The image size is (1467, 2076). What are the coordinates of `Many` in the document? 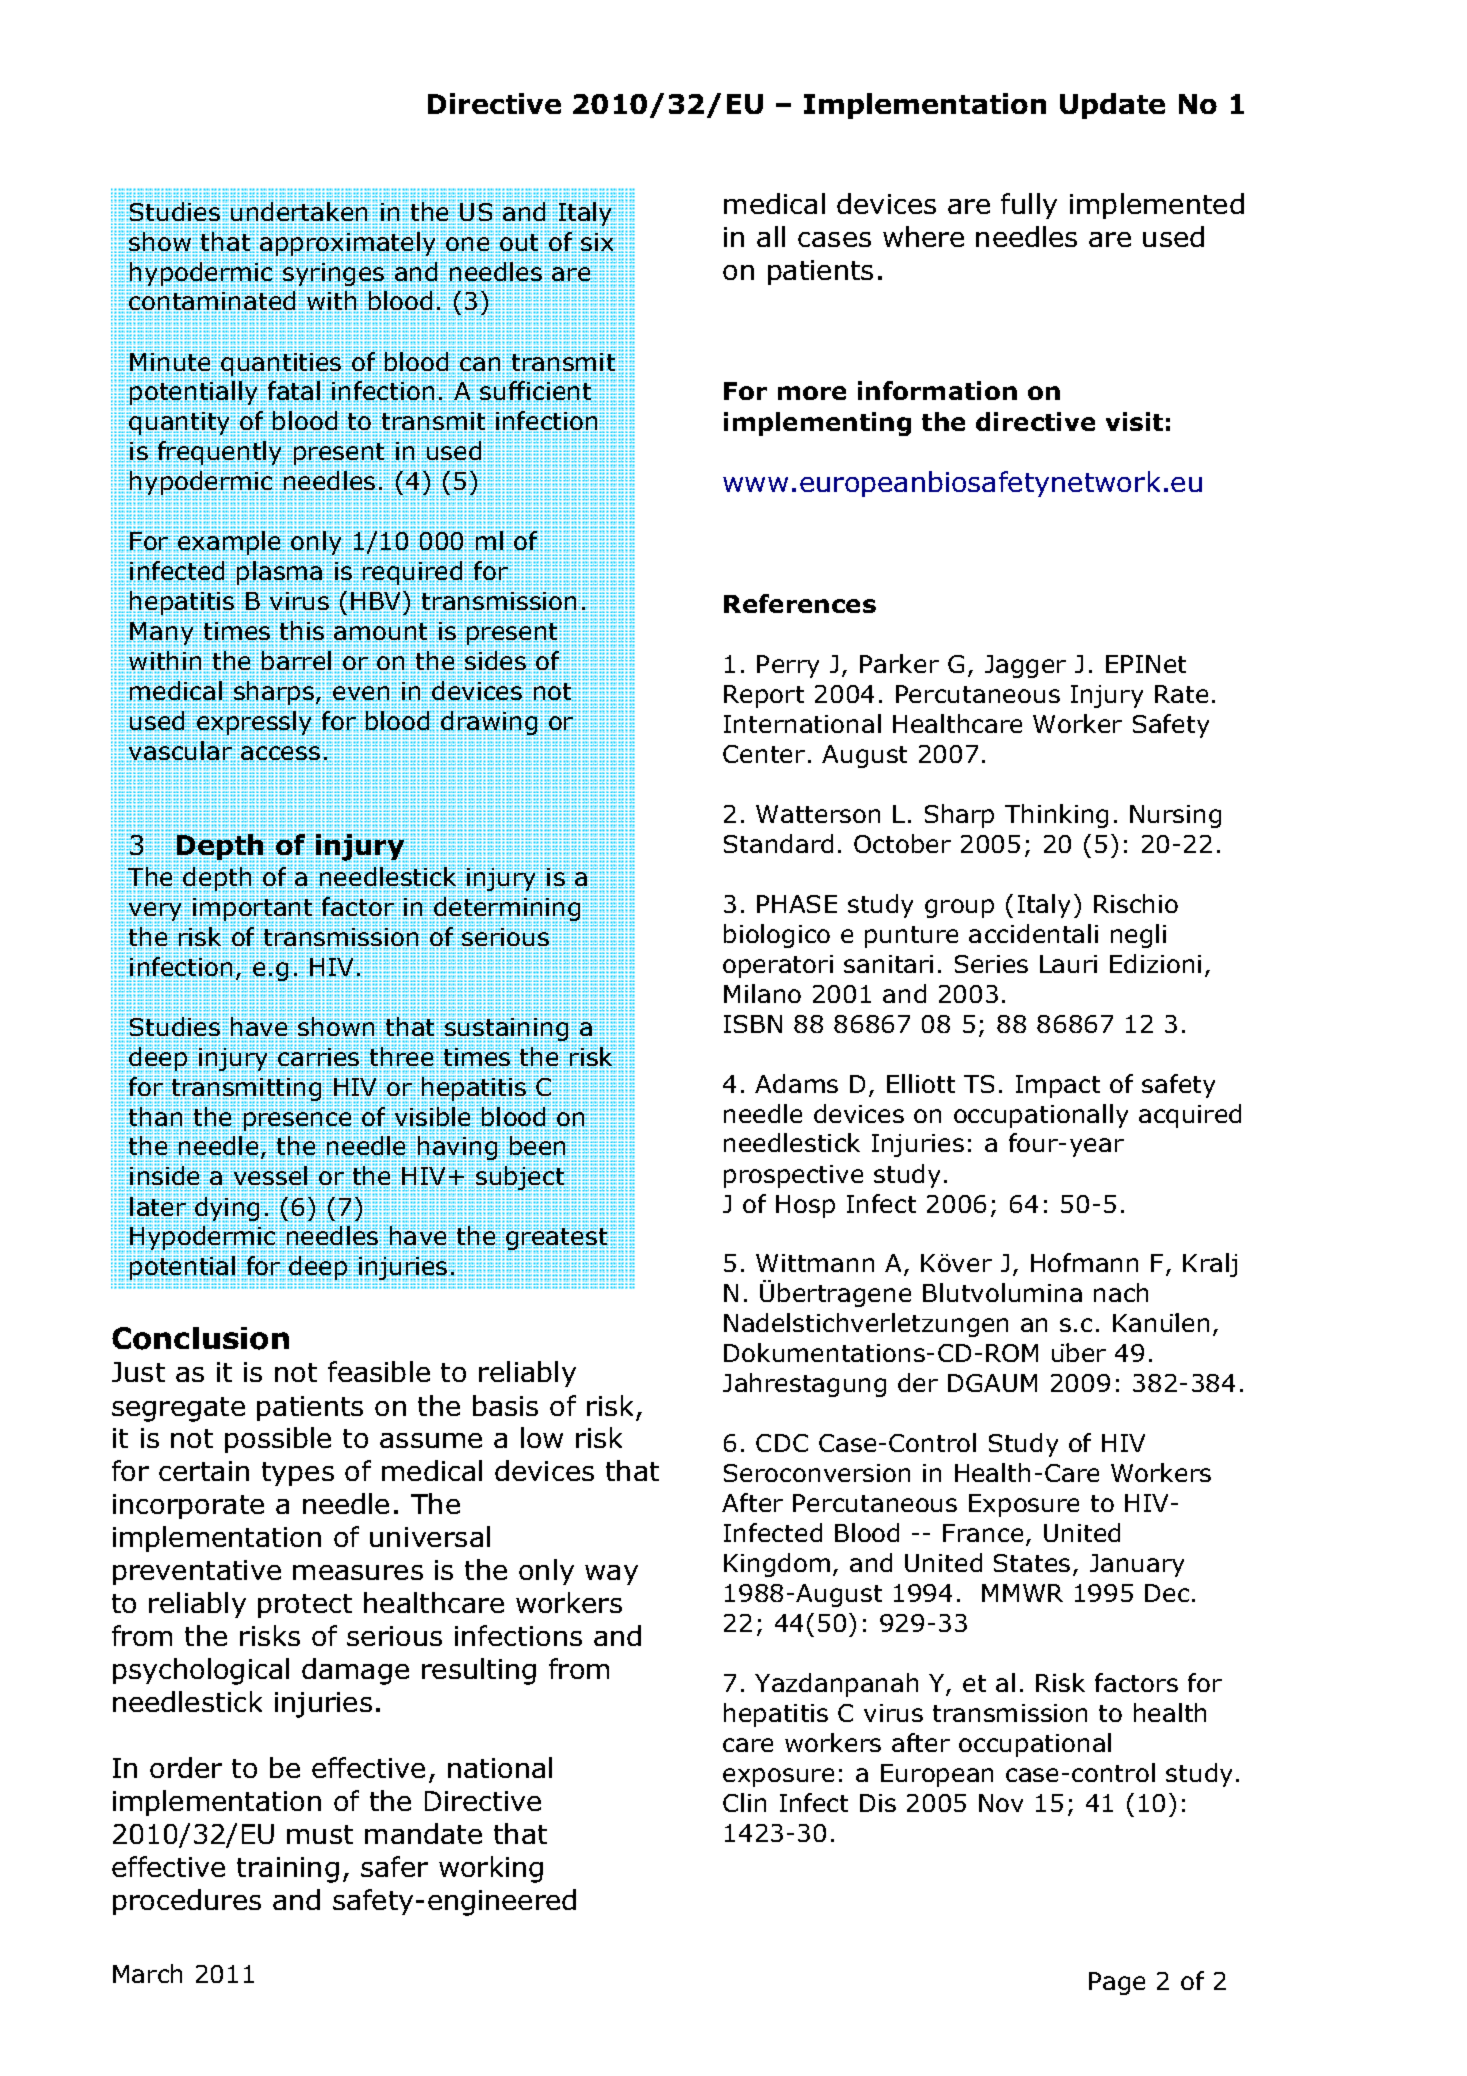 It's located at (162, 634).
